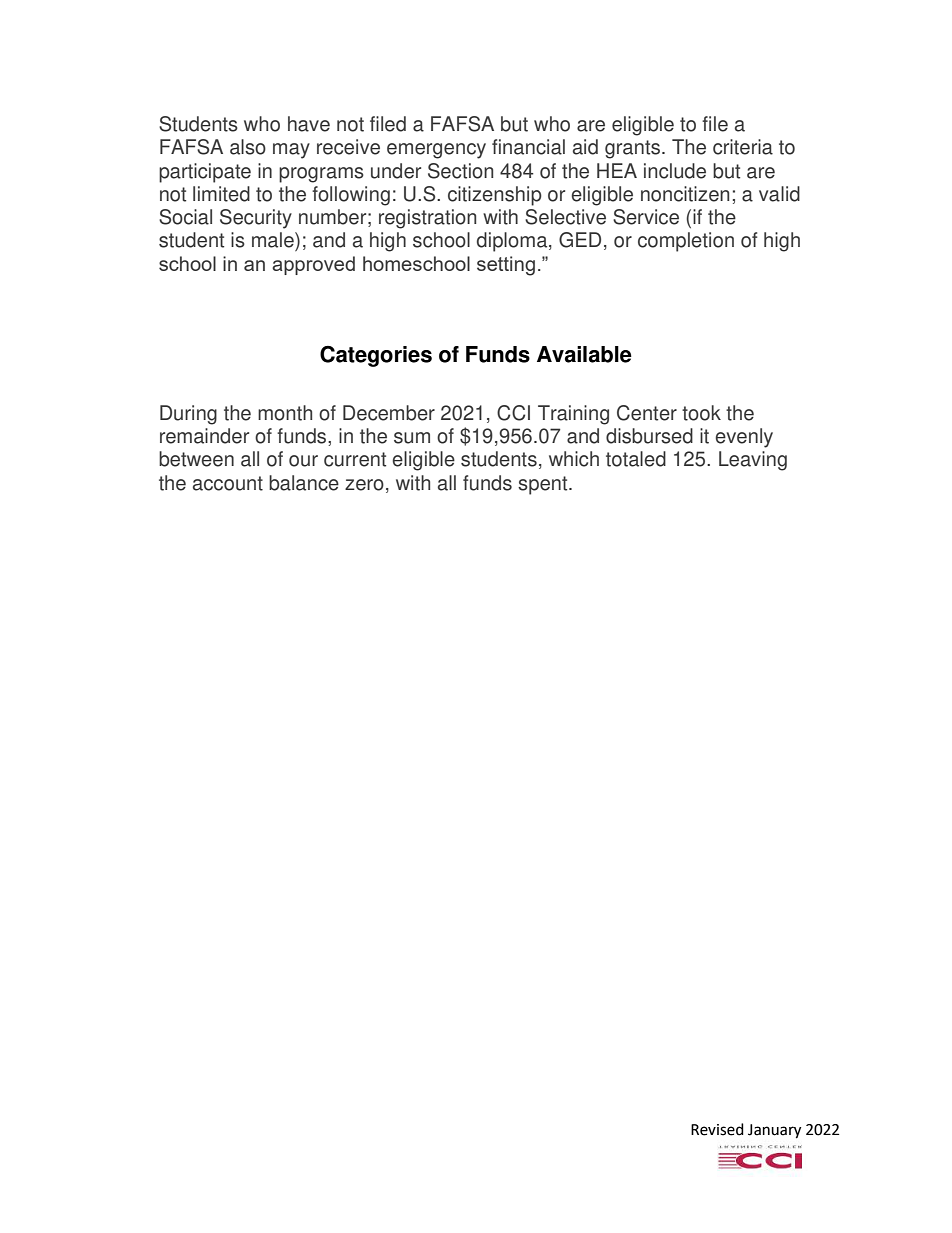 Image resolution: width=952 pixels, height=1233 pixels. I want to click on totaled, so click(636, 459).
